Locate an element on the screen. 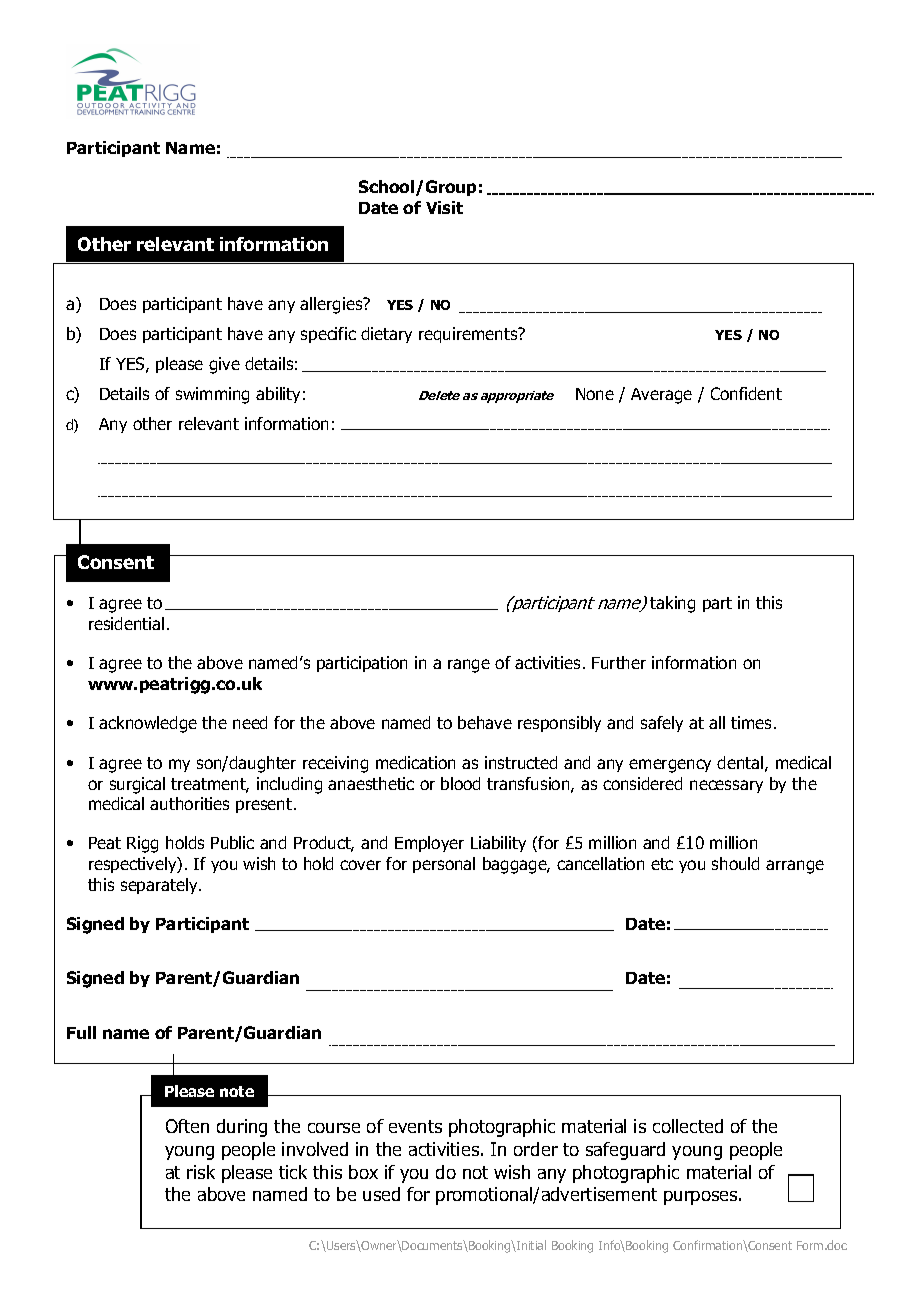  separately is located at coordinates (160, 886).
